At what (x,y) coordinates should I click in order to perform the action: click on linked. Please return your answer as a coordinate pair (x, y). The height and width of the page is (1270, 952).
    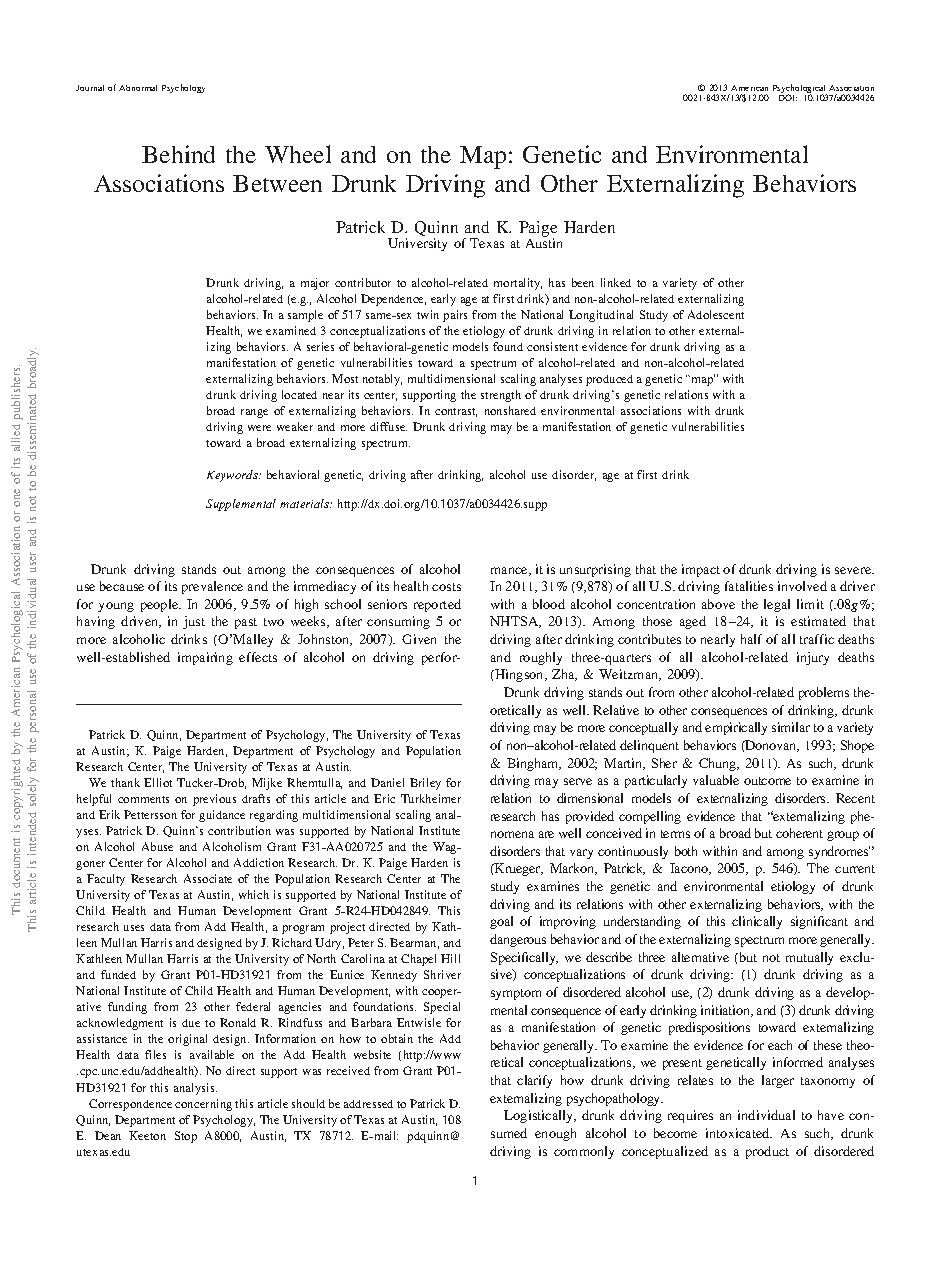
    Looking at the image, I should click on (616, 282).
